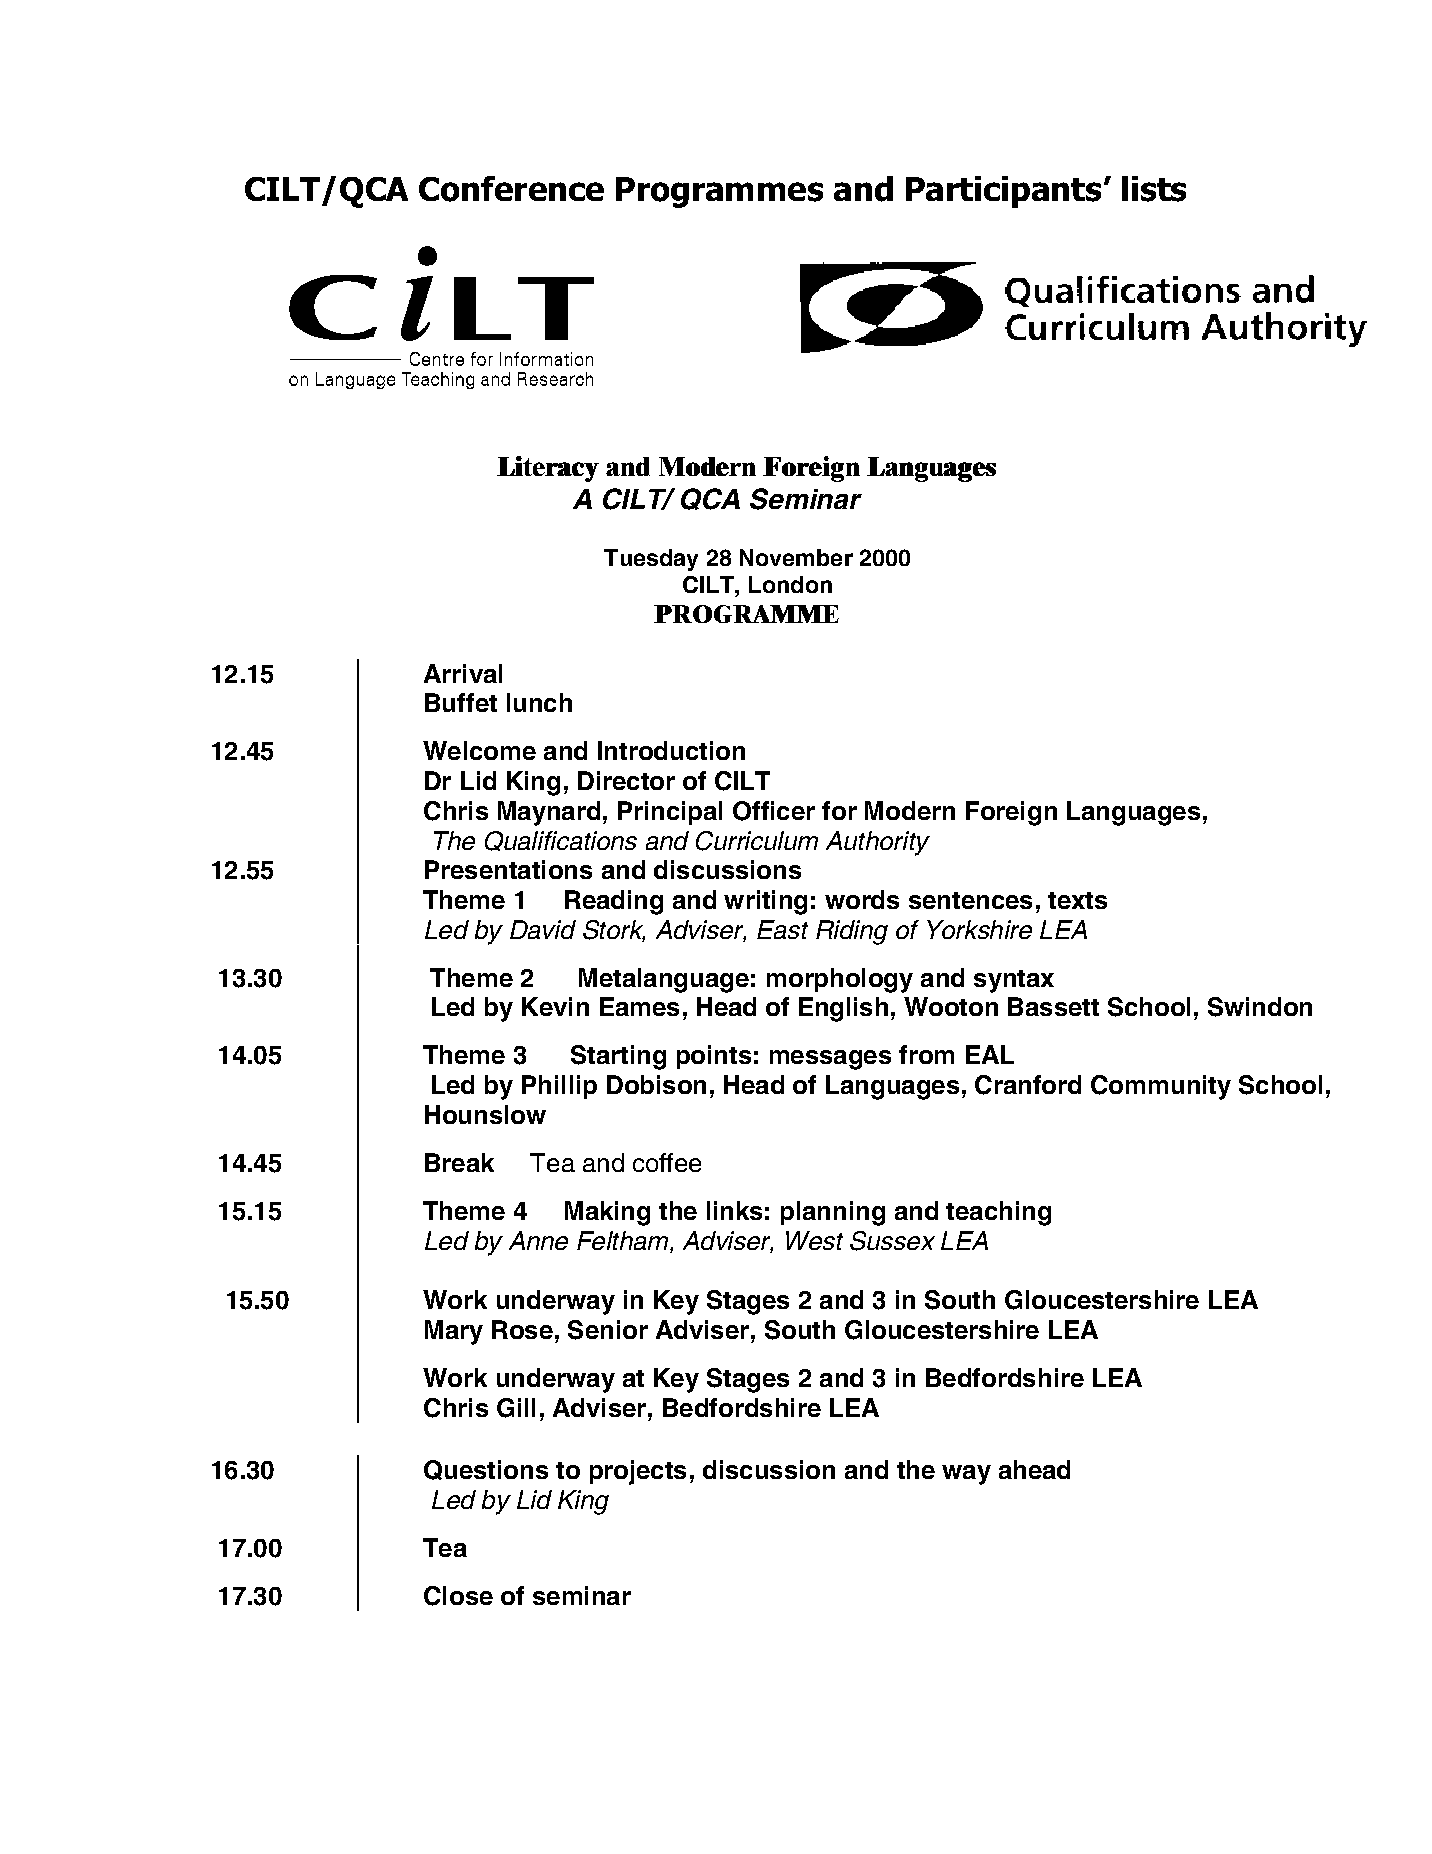  What do you see at coordinates (843, 1009) in the image?
I see `English` at bounding box center [843, 1009].
